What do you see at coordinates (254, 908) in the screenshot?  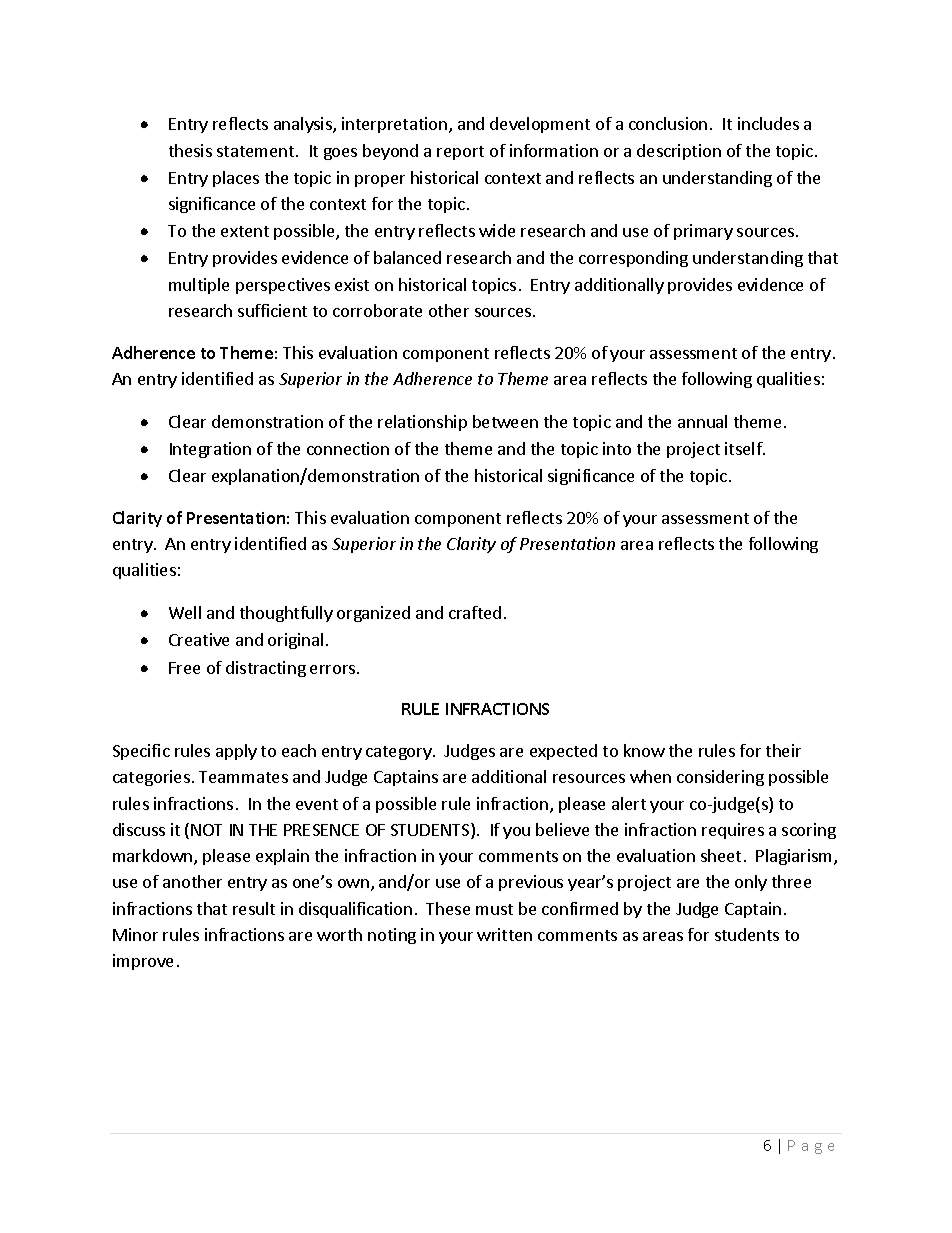 I see `result` at bounding box center [254, 908].
